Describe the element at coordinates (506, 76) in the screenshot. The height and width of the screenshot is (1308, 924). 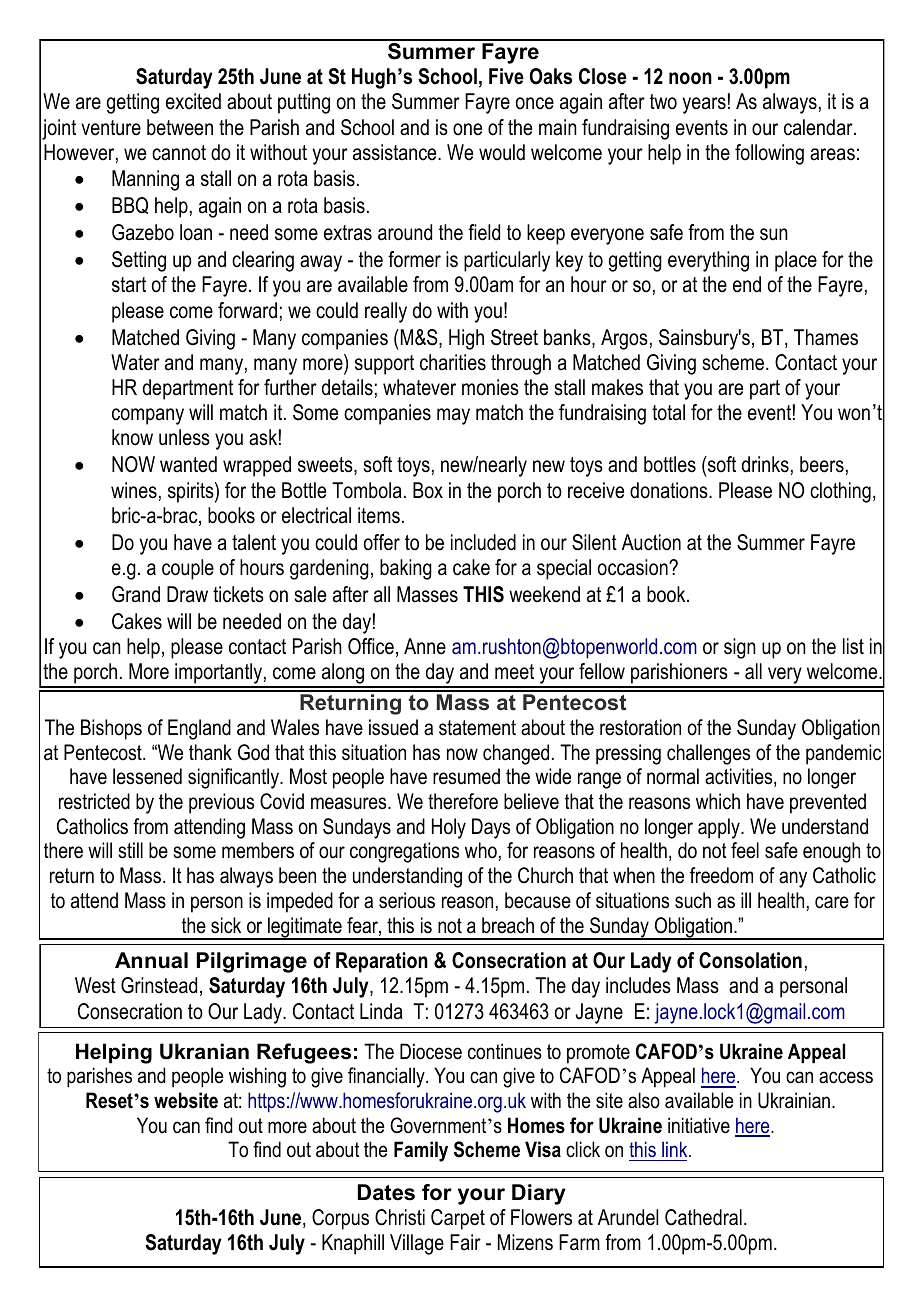
I see `Five` at that location.
